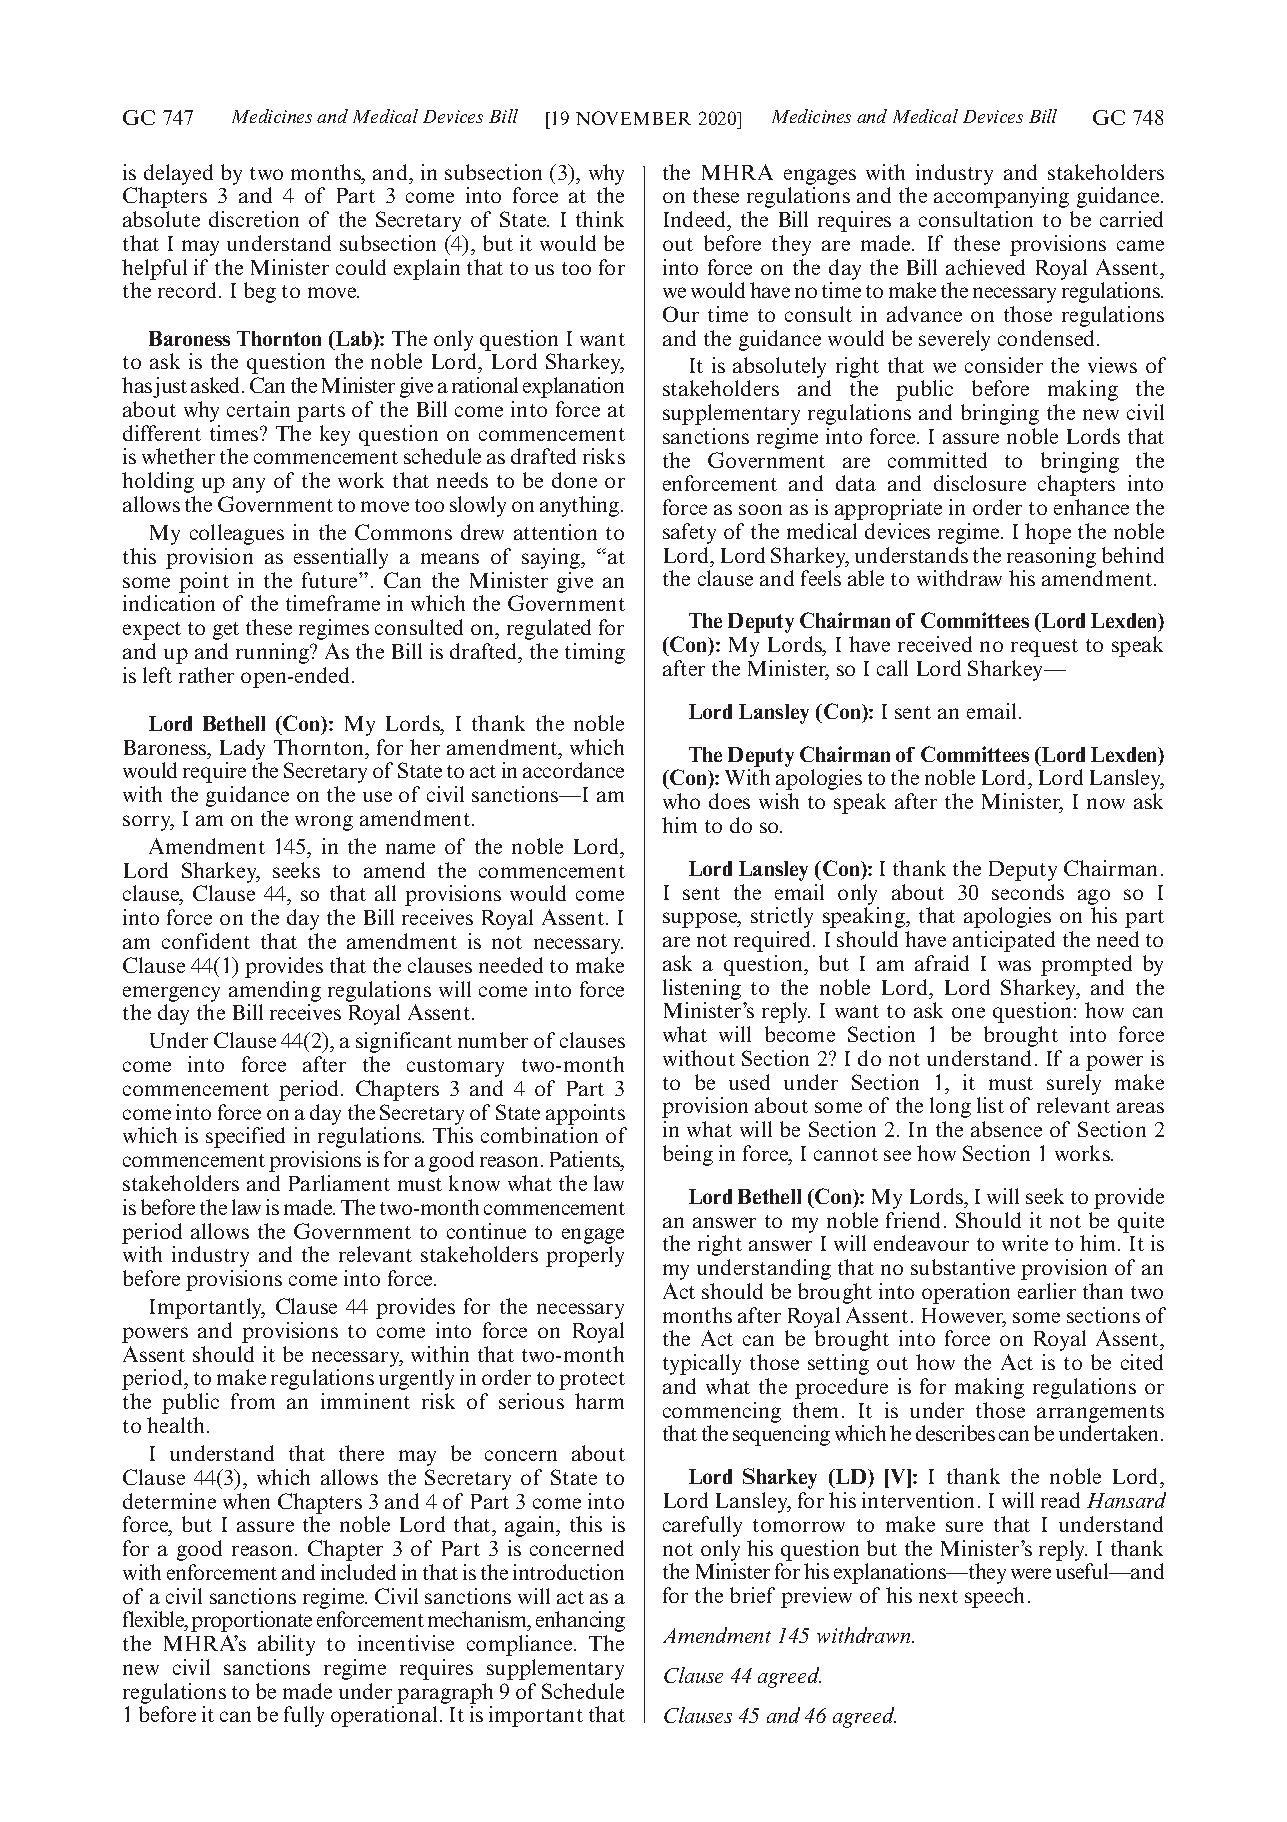  Describe the element at coordinates (994, 1597) in the document. I see `speech` at that location.
